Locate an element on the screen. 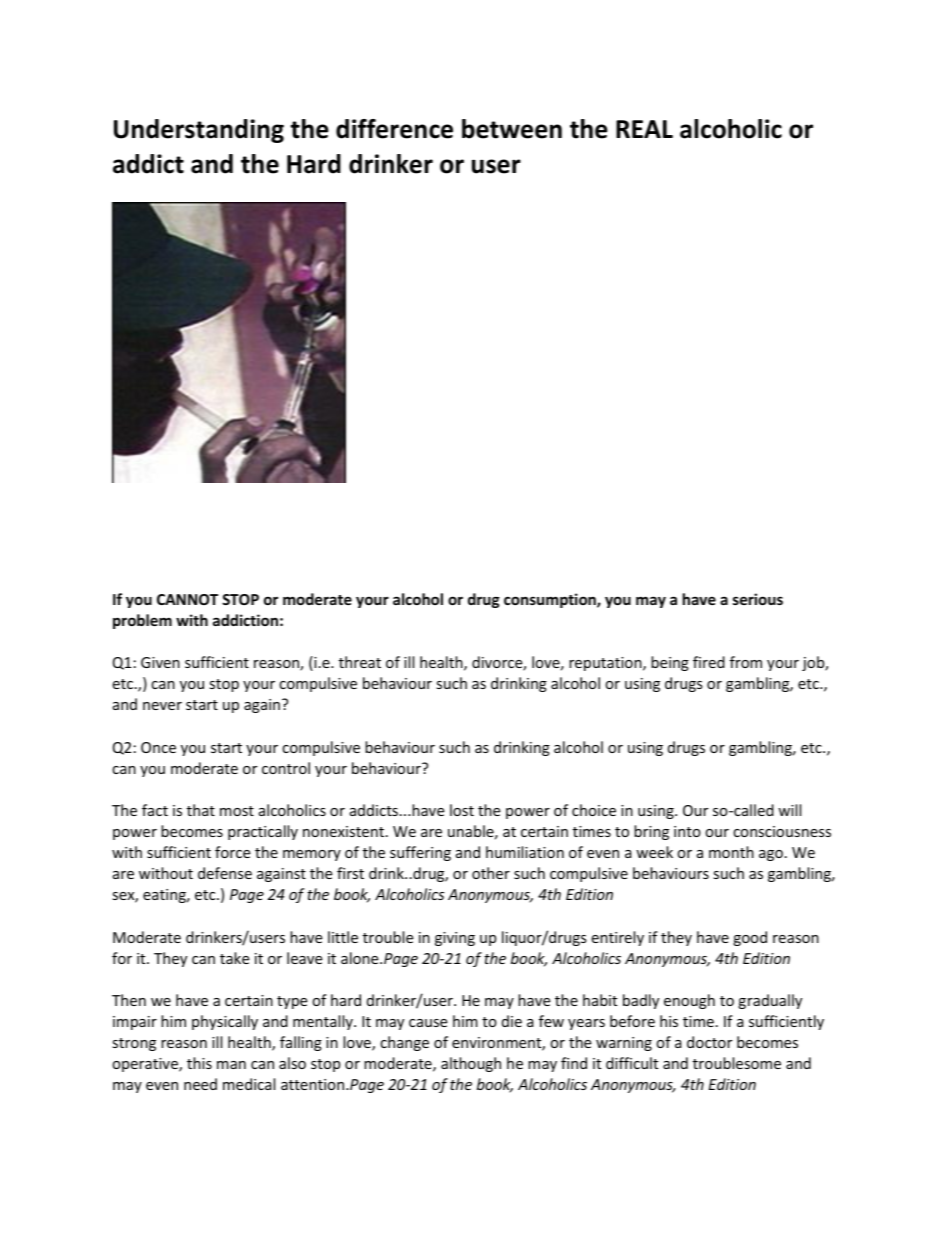 This screenshot has width=952, height=1233. consumption is located at coordinates (551, 600).
